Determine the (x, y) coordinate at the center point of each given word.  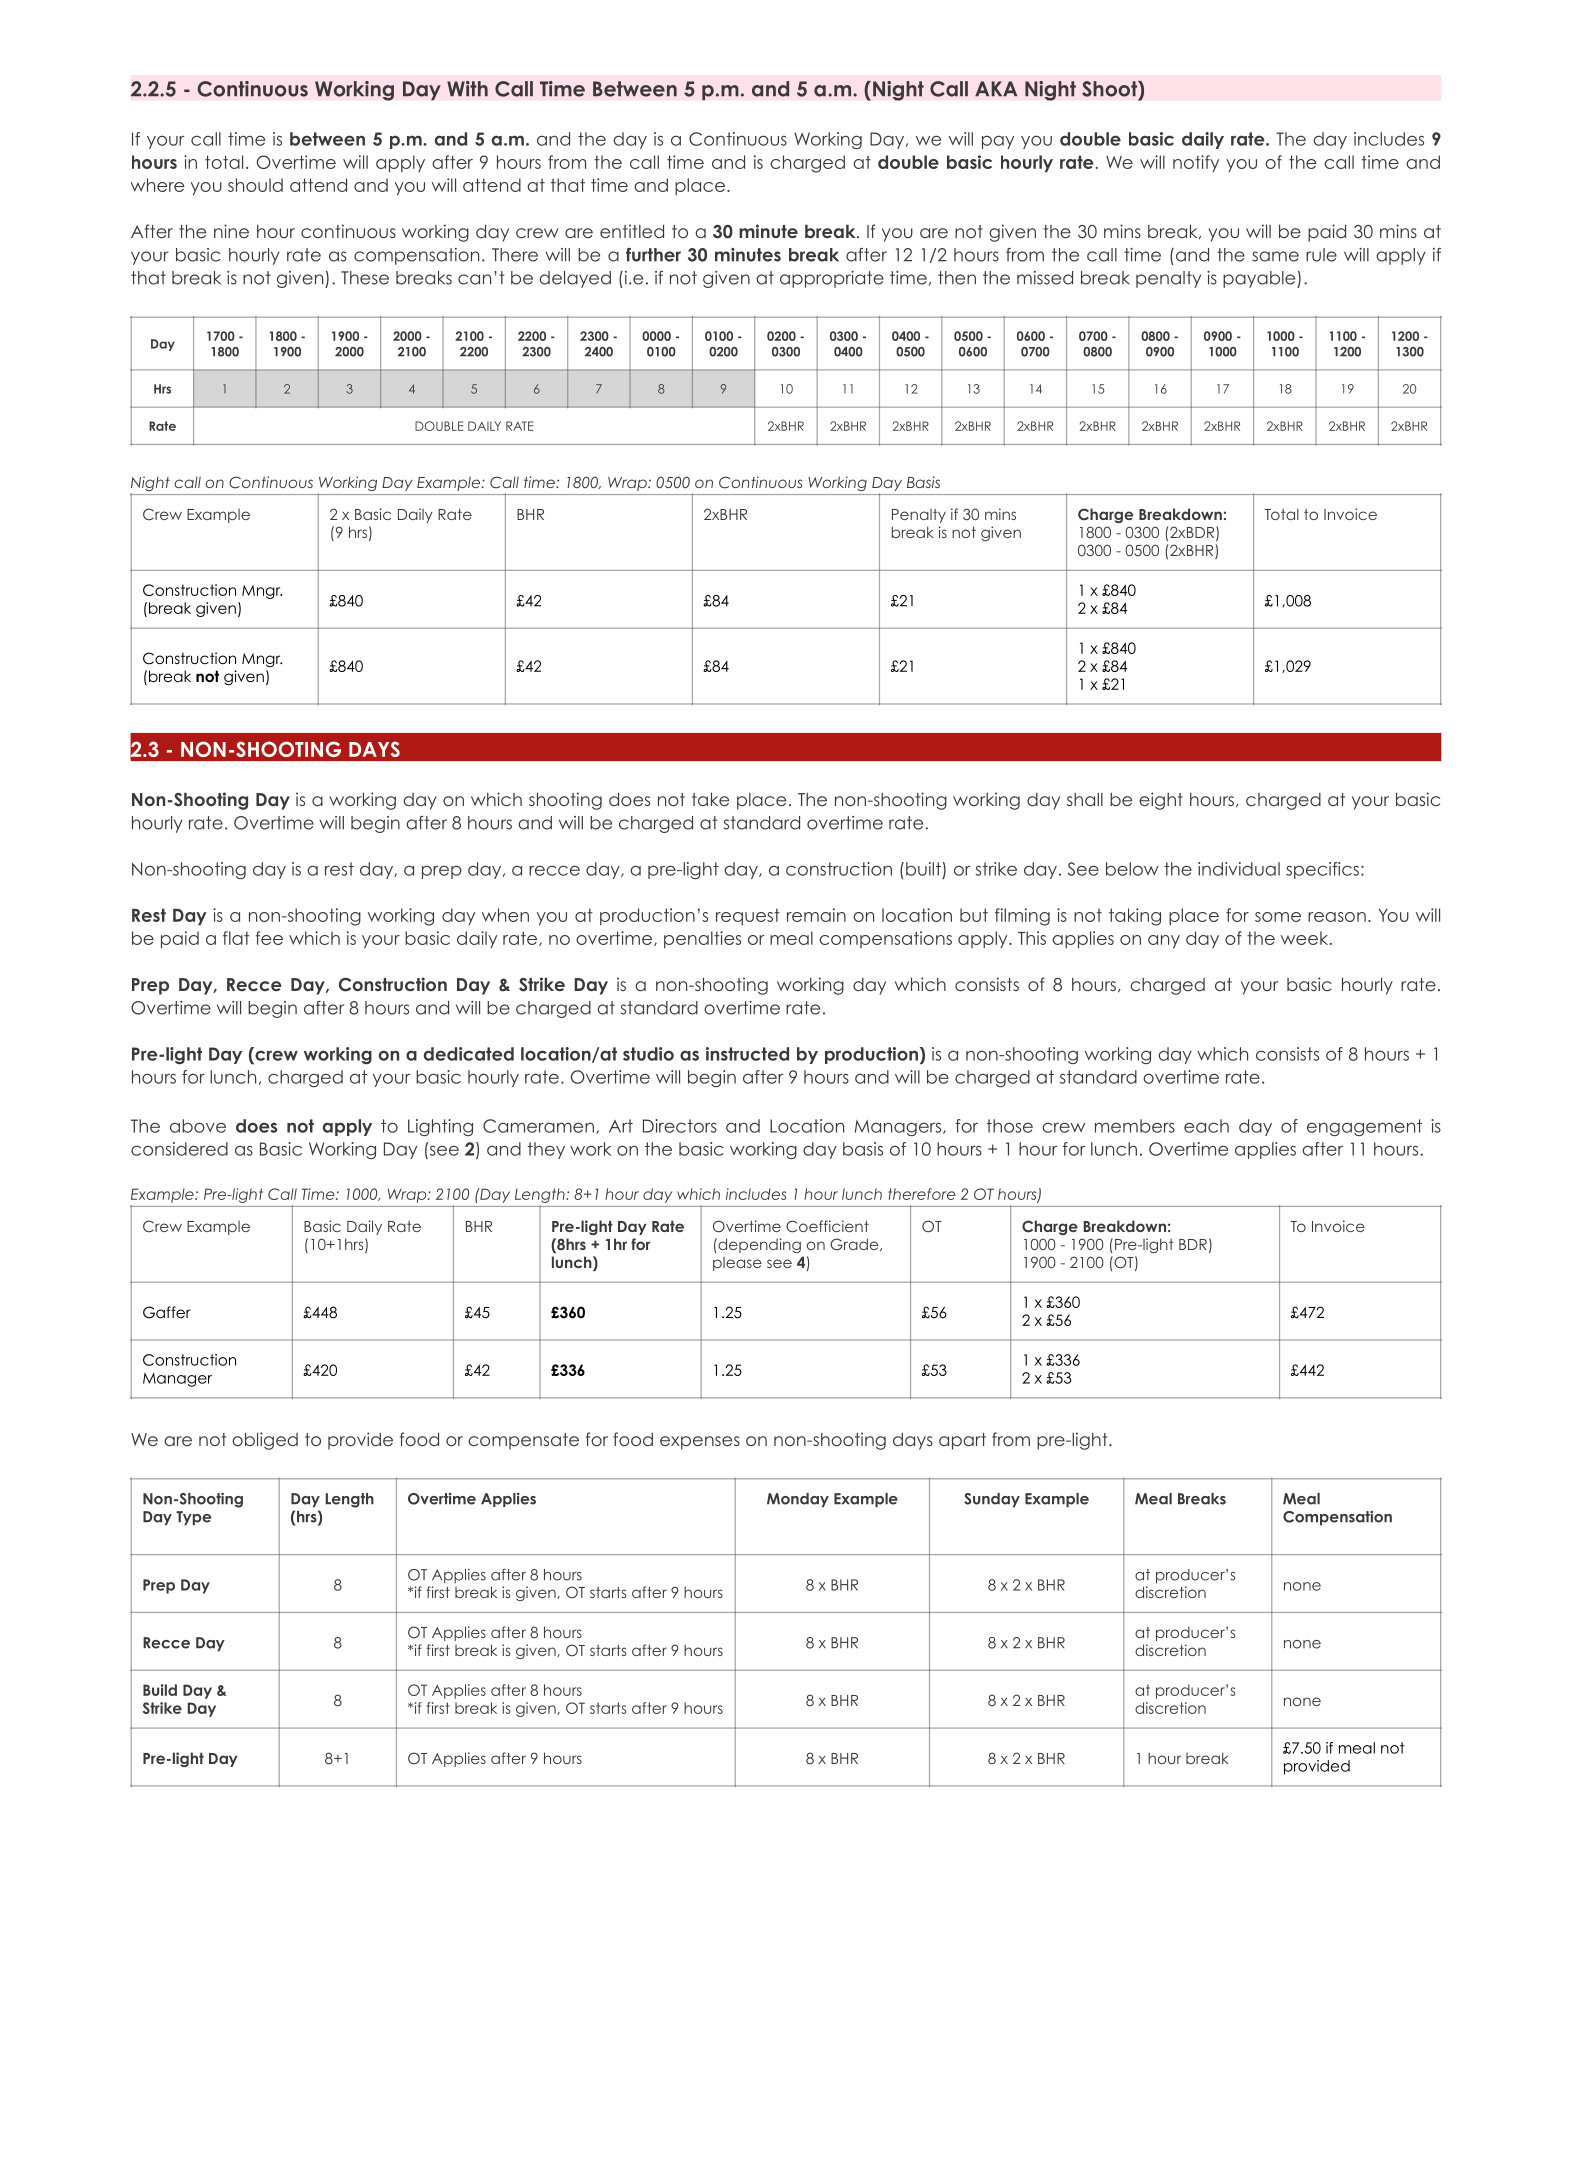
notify (1196, 163)
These (365, 278)
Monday (798, 1500)
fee (269, 938)
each (1206, 1126)
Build (160, 1690)
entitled (632, 231)
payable (1260, 279)
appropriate (832, 279)
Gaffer (167, 1312)
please (737, 1264)
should (255, 185)
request (748, 916)
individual (1239, 869)
